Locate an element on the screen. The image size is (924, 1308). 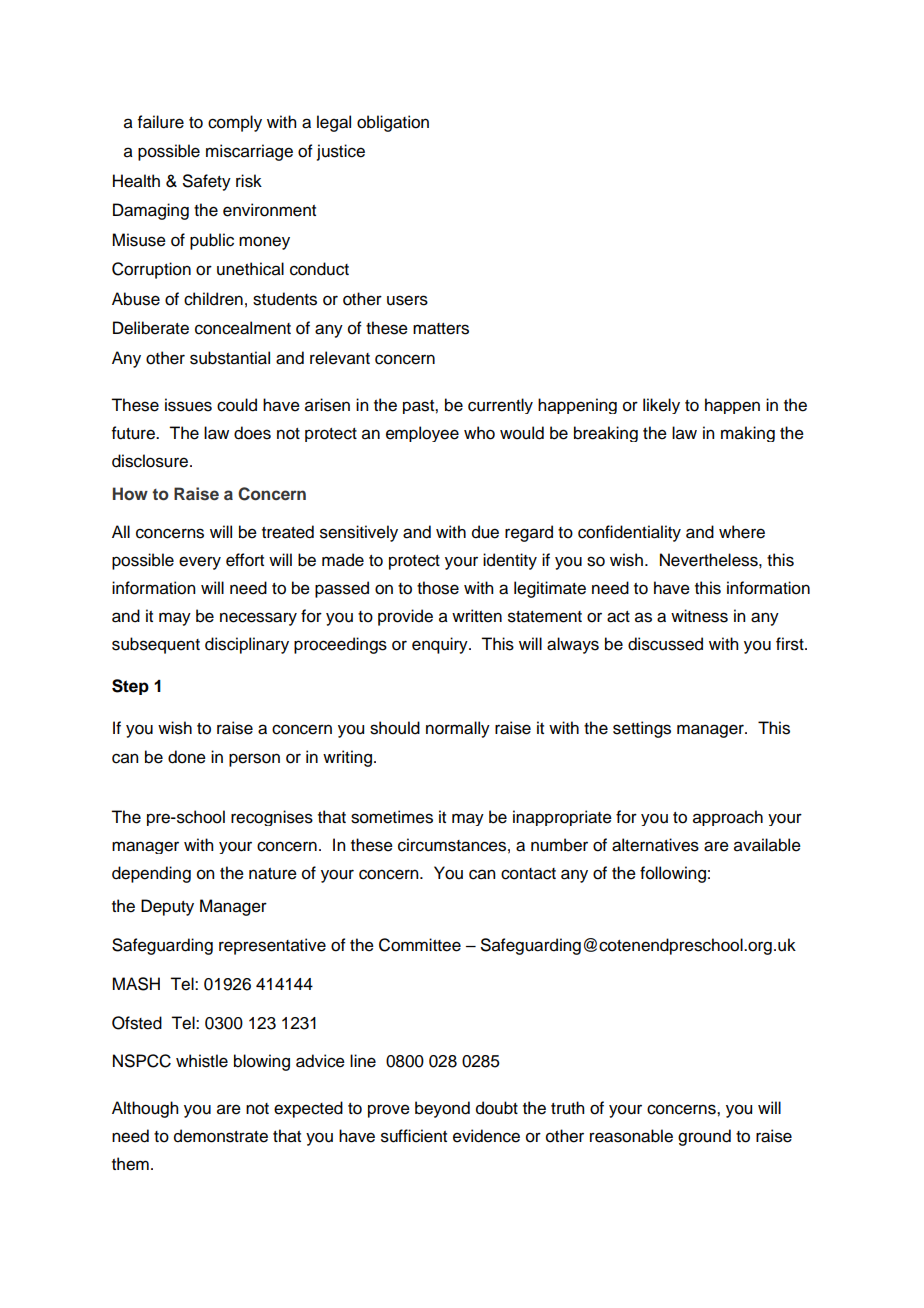
Safety is located at coordinates (207, 182).
